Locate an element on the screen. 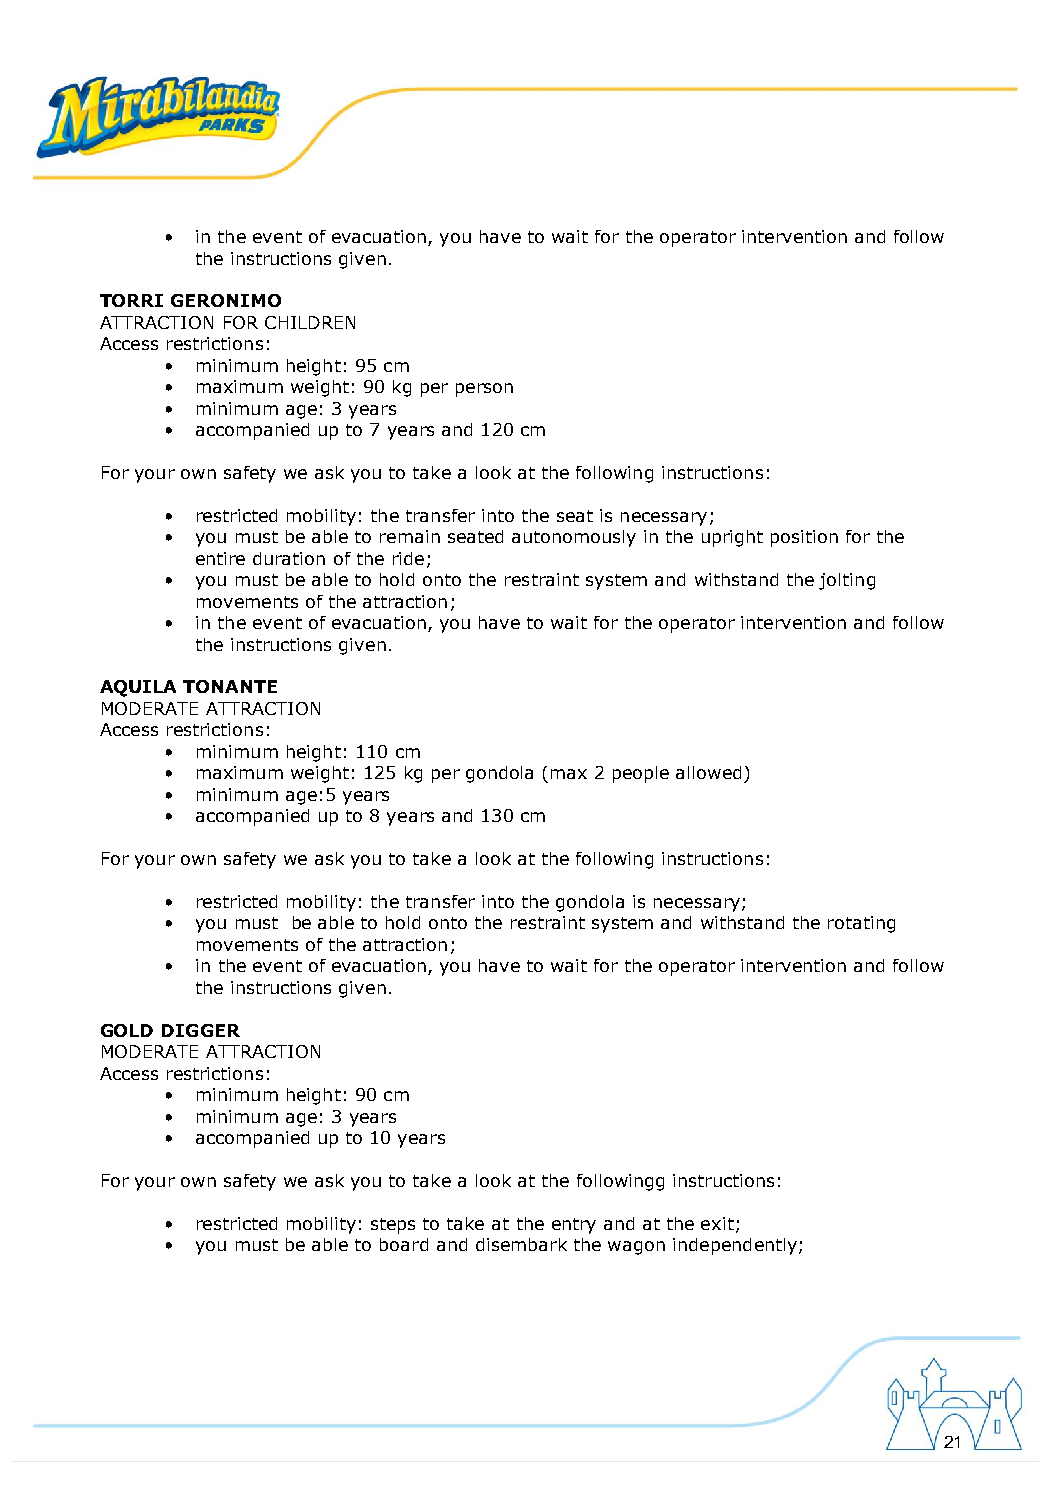 This screenshot has width=1050, height=1486. GERONIMO is located at coordinates (226, 300).
